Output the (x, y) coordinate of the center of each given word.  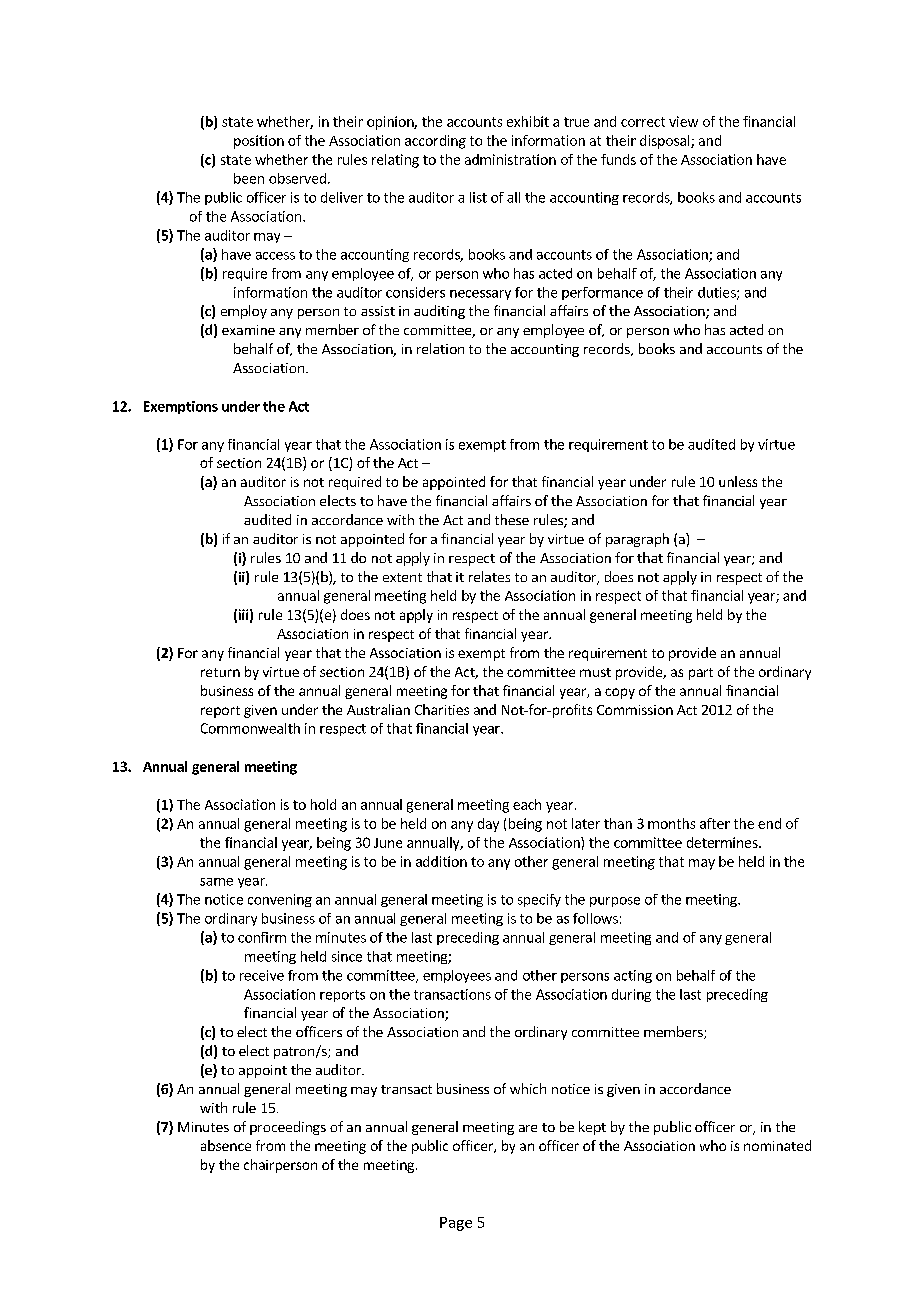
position (259, 142)
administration (510, 159)
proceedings (288, 1128)
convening (280, 900)
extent (402, 577)
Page (456, 1224)
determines (723, 842)
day (488, 825)
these (512, 519)
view (683, 121)
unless (738, 481)
